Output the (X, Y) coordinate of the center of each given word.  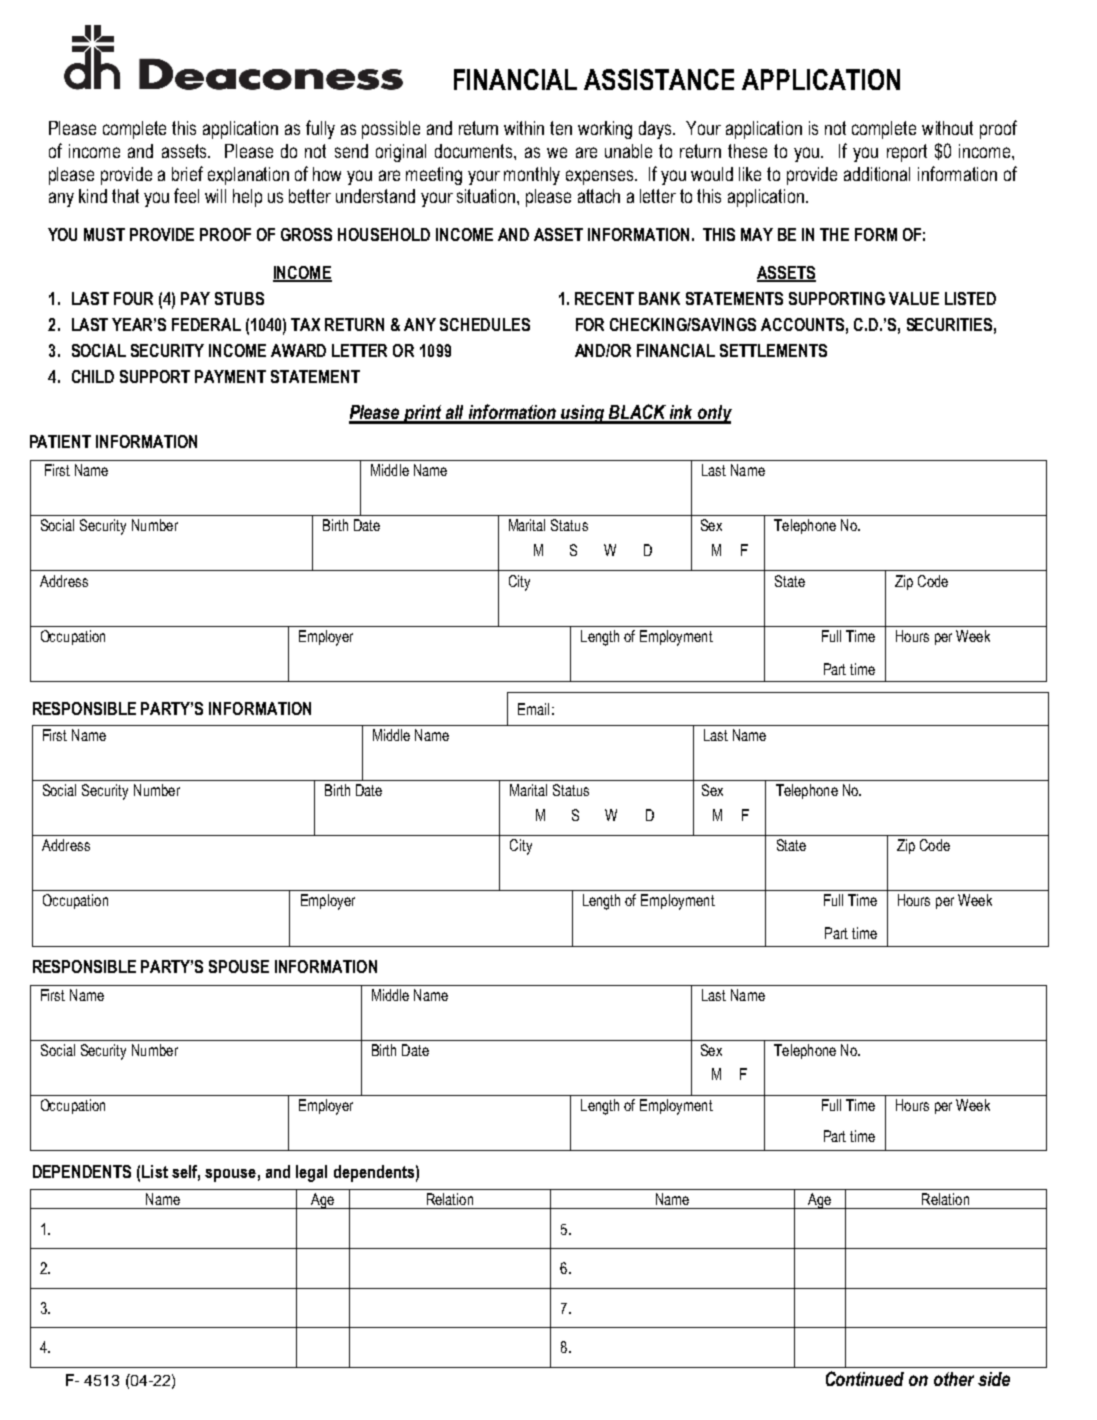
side (994, 1379)
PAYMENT (230, 376)
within (524, 128)
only (714, 414)
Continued (865, 1378)
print (423, 414)
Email (533, 709)
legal (311, 1173)
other (954, 1379)
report (907, 153)
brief (187, 173)
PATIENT (60, 441)
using (583, 414)
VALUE (914, 298)
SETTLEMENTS (773, 350)
